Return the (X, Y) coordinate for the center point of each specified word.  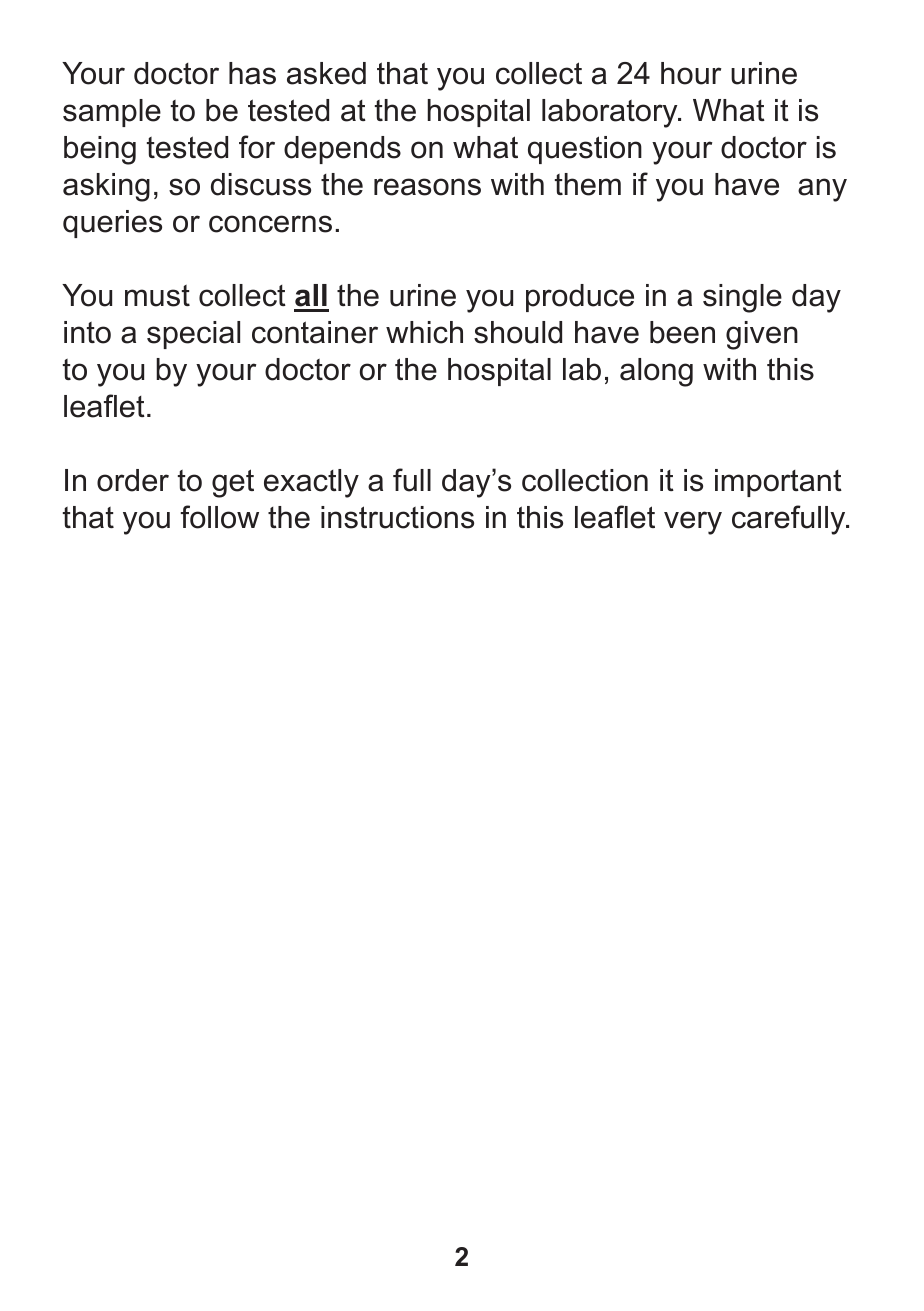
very (693, 523)
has (252, 73)
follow (219, 517)
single (742, 298)
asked (326, 73)
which (424, 332)
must (157, 296)
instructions (397, 517)
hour (691, 73)
